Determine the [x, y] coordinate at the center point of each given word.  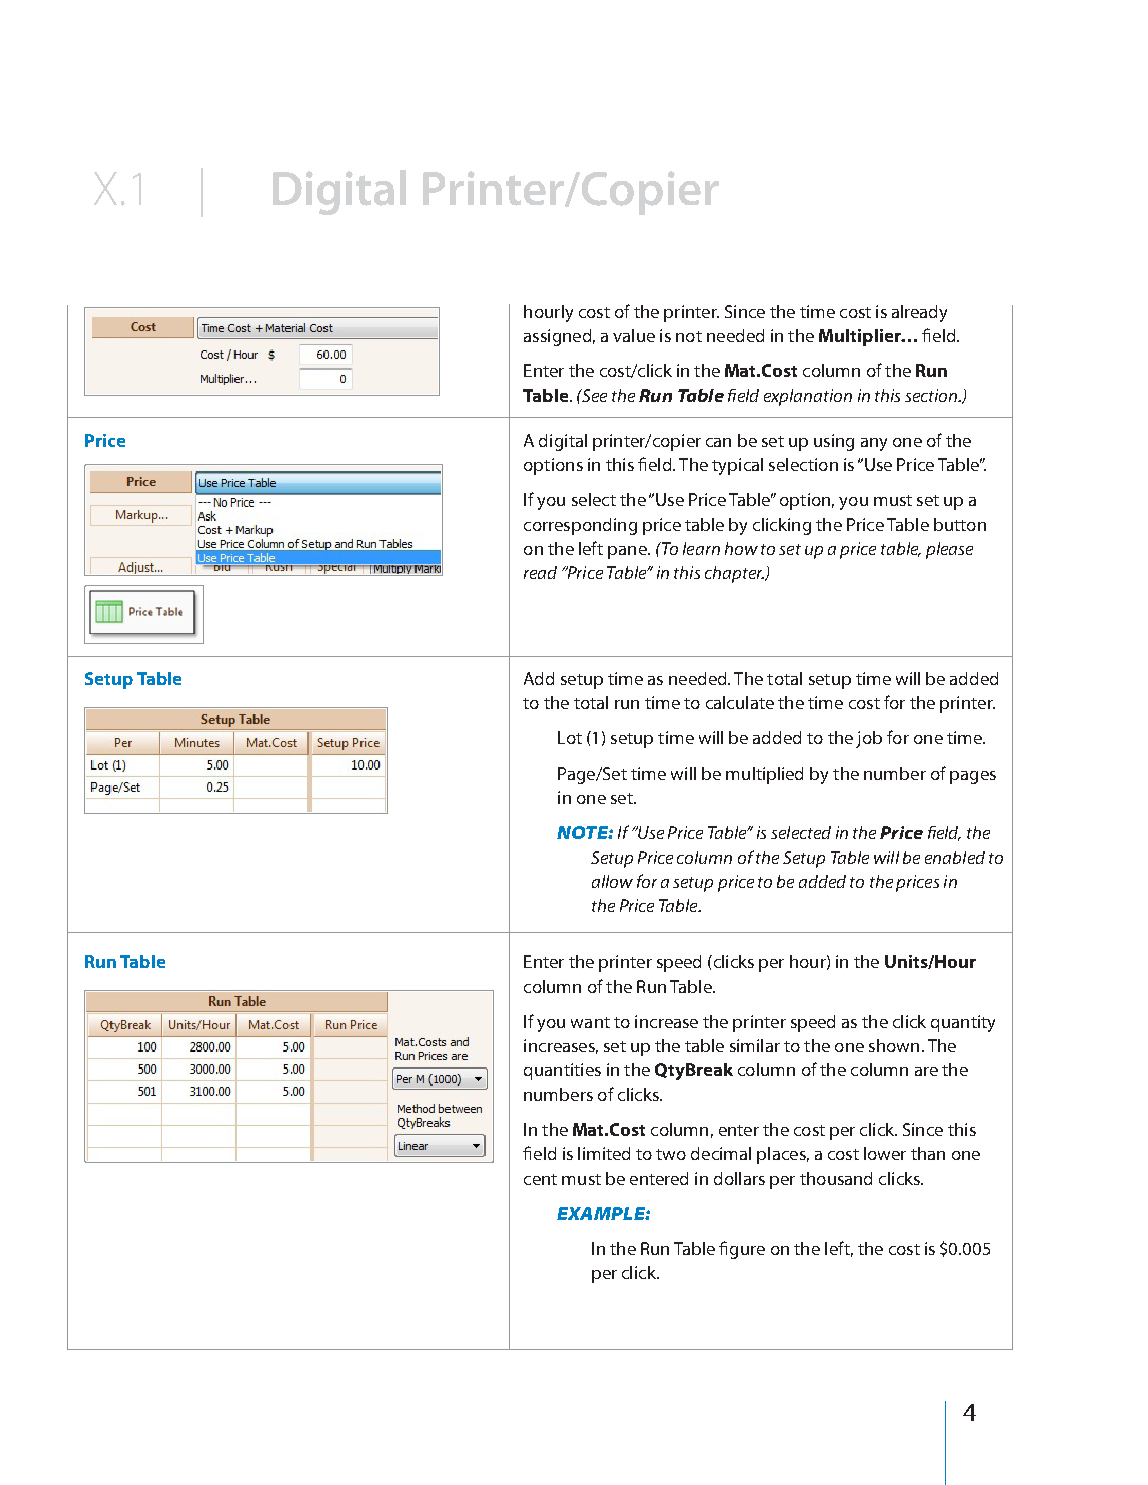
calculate [740, 702]
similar [755, 1045]
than [928, 1153]
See [593, 395]
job [869, 739]
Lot [570, 737]
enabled [955, 857]
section [932, 395]
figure [742, 1250]
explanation [808, 397]
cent [540, 1179]
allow [612, 881]
